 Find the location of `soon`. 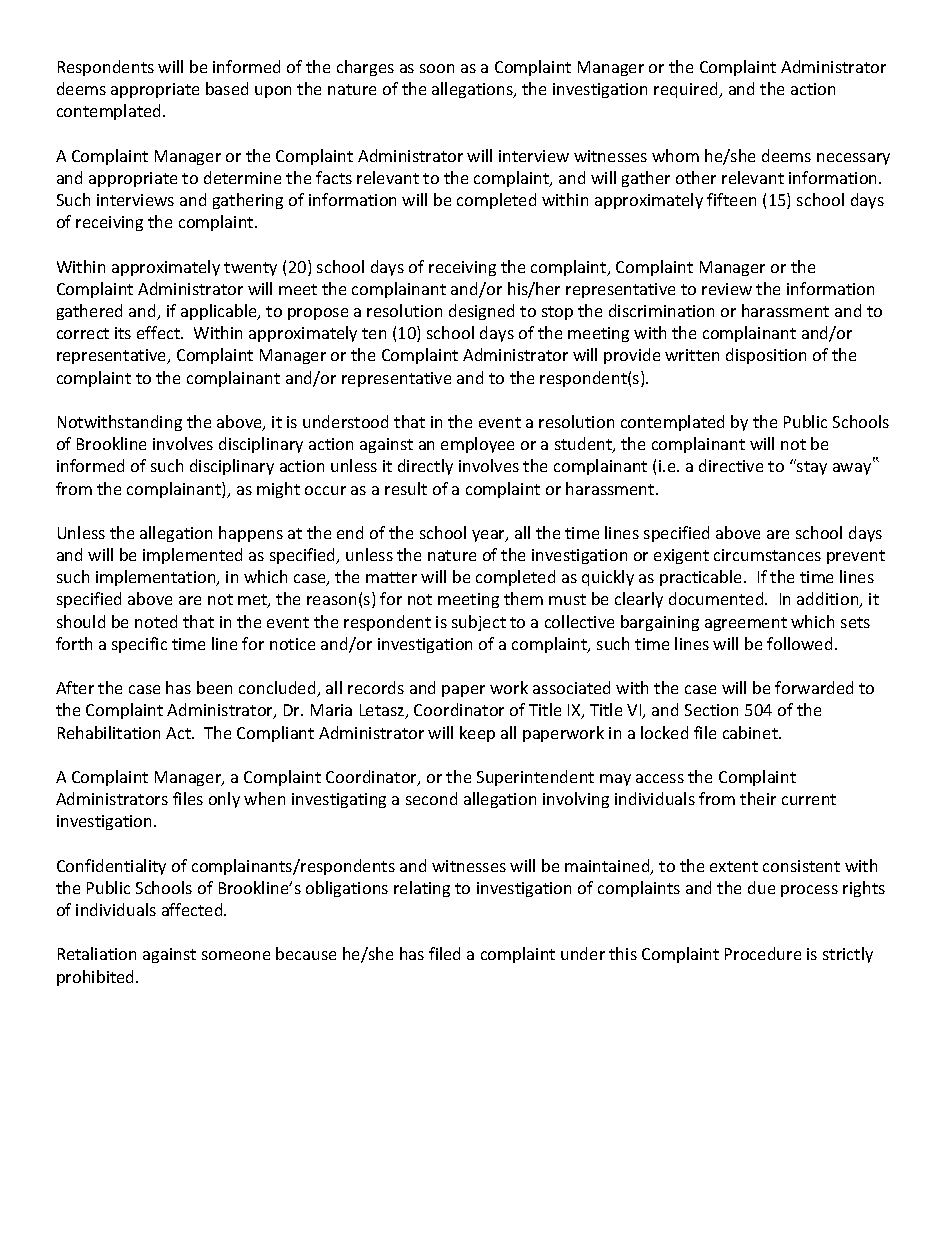

soon is located at coordinates (437, 68).
